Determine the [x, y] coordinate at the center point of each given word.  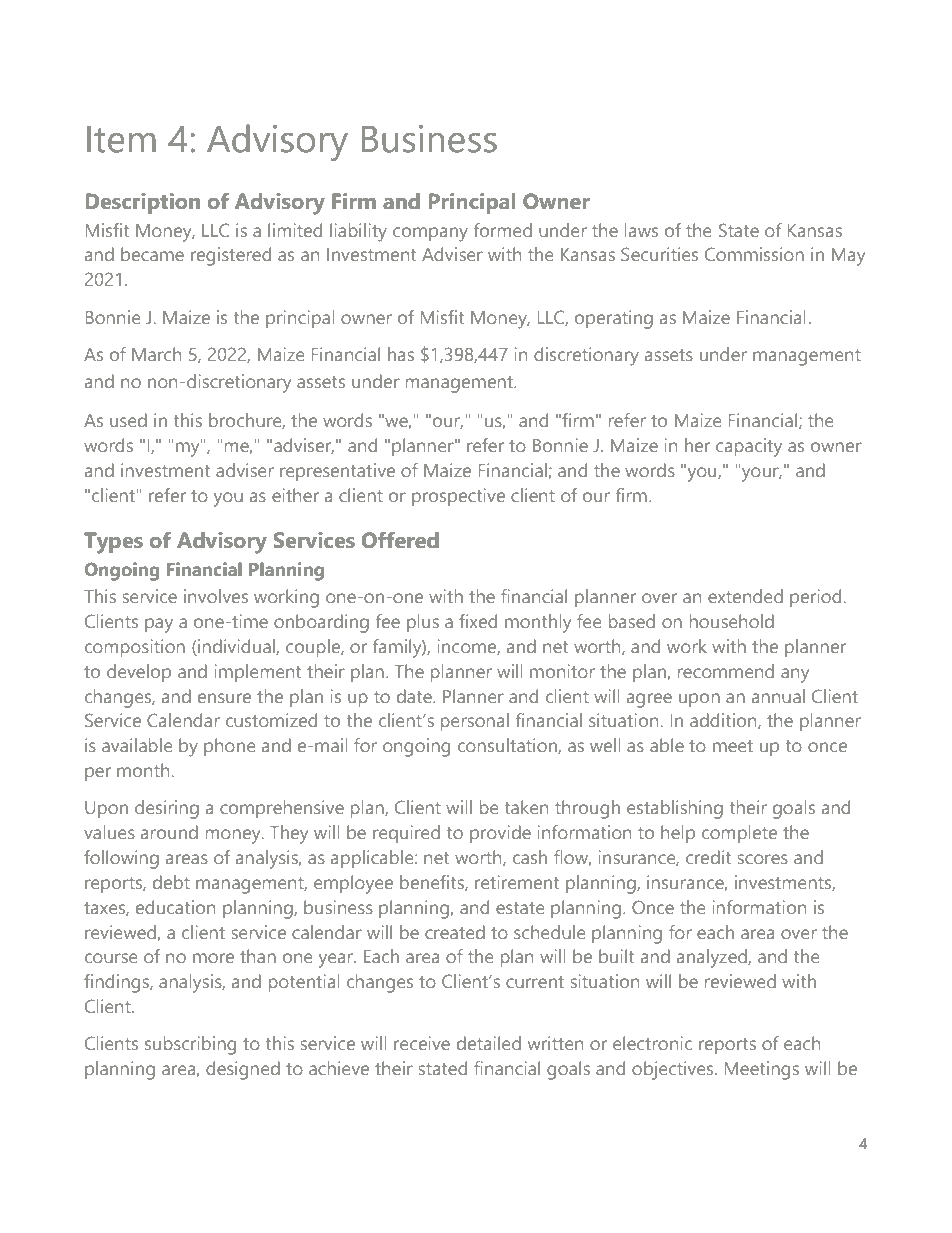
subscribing [190, 1045]
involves [216, 596]
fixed [478, 621]
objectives [674, 1070]
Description [143, 203]
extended [745, 596]
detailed [489, 1043]
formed [503, 230]
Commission [754, 254]
